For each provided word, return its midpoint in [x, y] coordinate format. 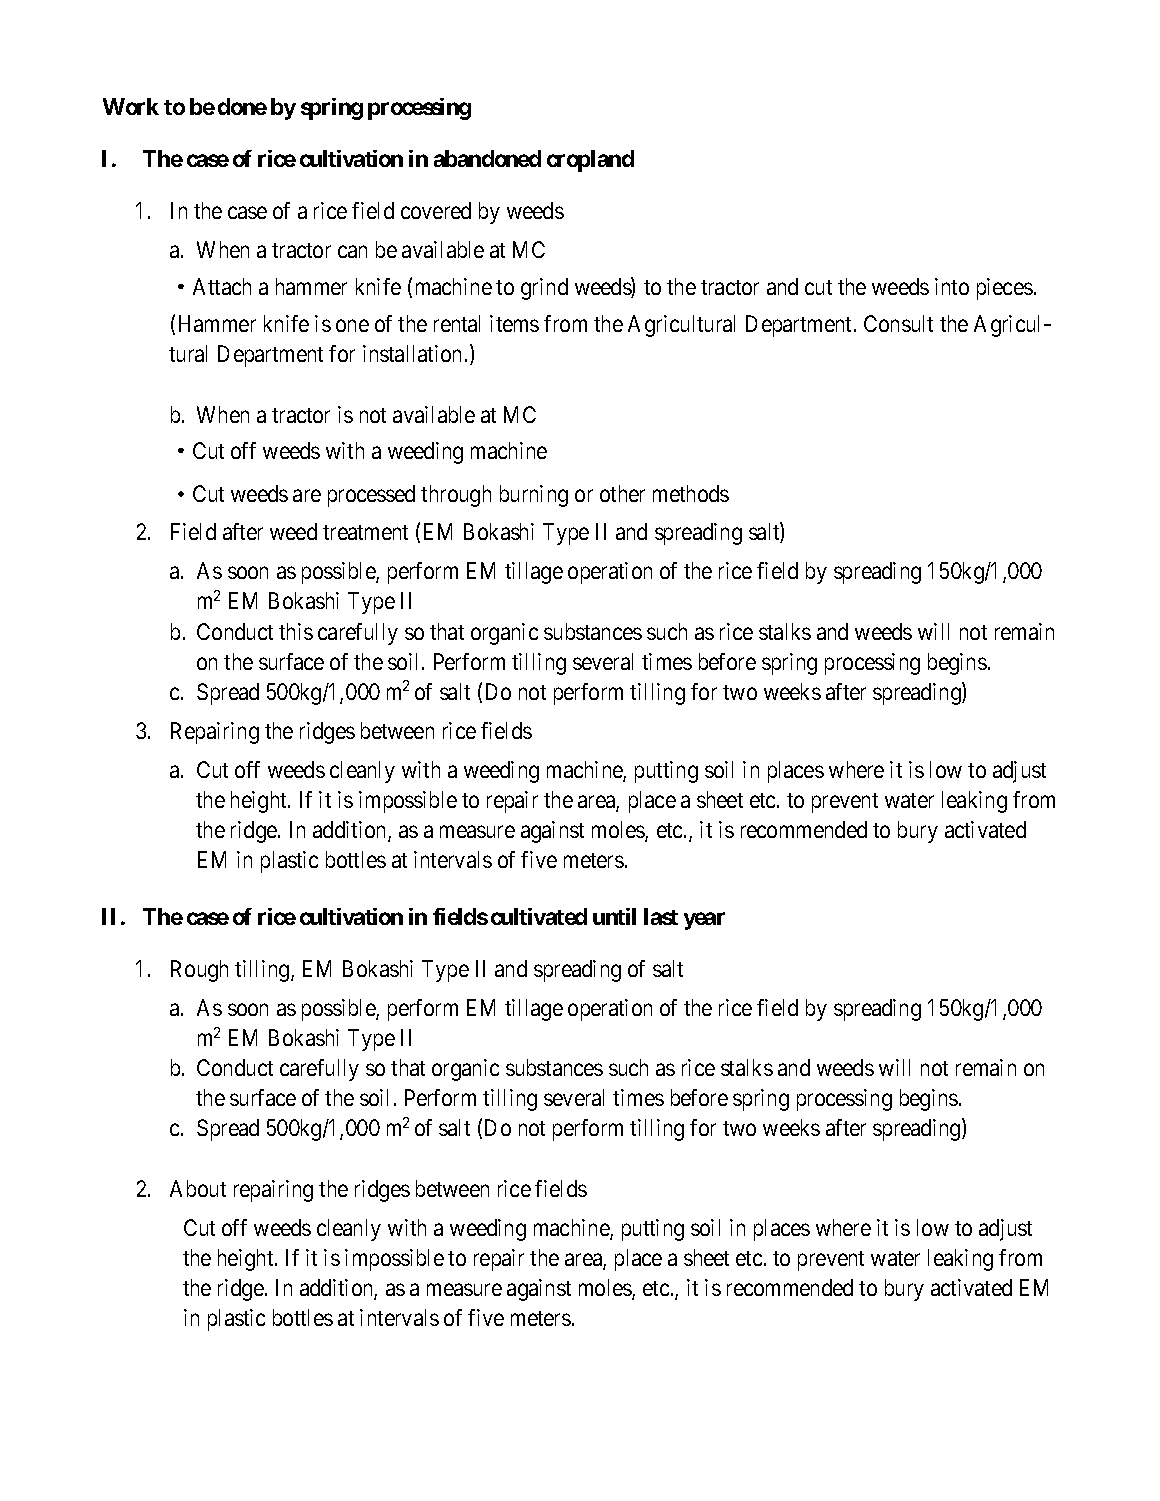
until [614, 916]
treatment [365, 532]
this [296, 631]
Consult [898, 323]
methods [691, 493]
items [514, 323]
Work [131, 106]
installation [412, 353]
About [198, 1188]
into [952, 286]
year [704, 921]
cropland [590, 161]
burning [534, 496]
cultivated [539, 916]
